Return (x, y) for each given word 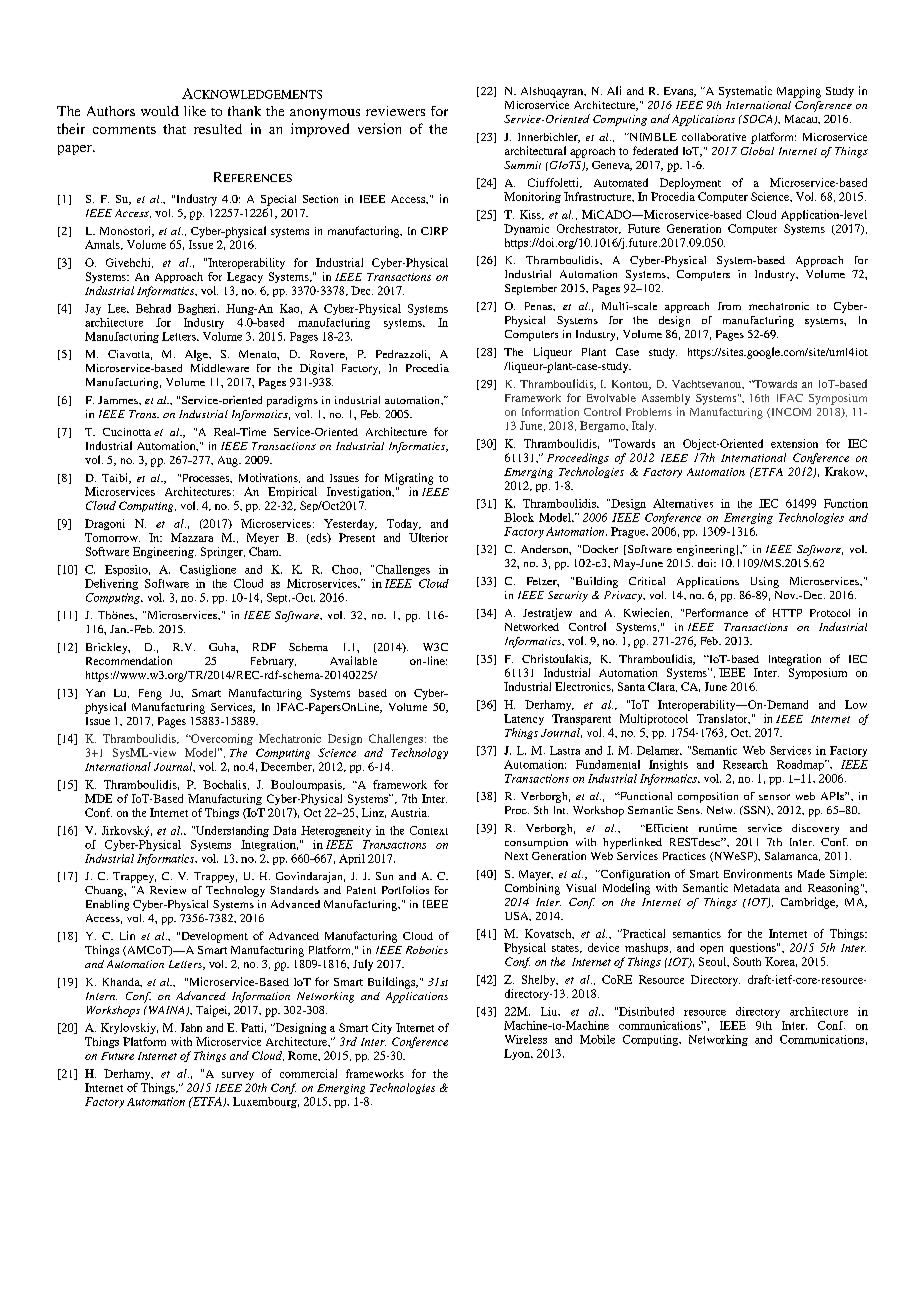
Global (757, 151)
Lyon (518, 1054)
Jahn (191, 1027)
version (379, 128)
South (747, 961)
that (174, 129)
